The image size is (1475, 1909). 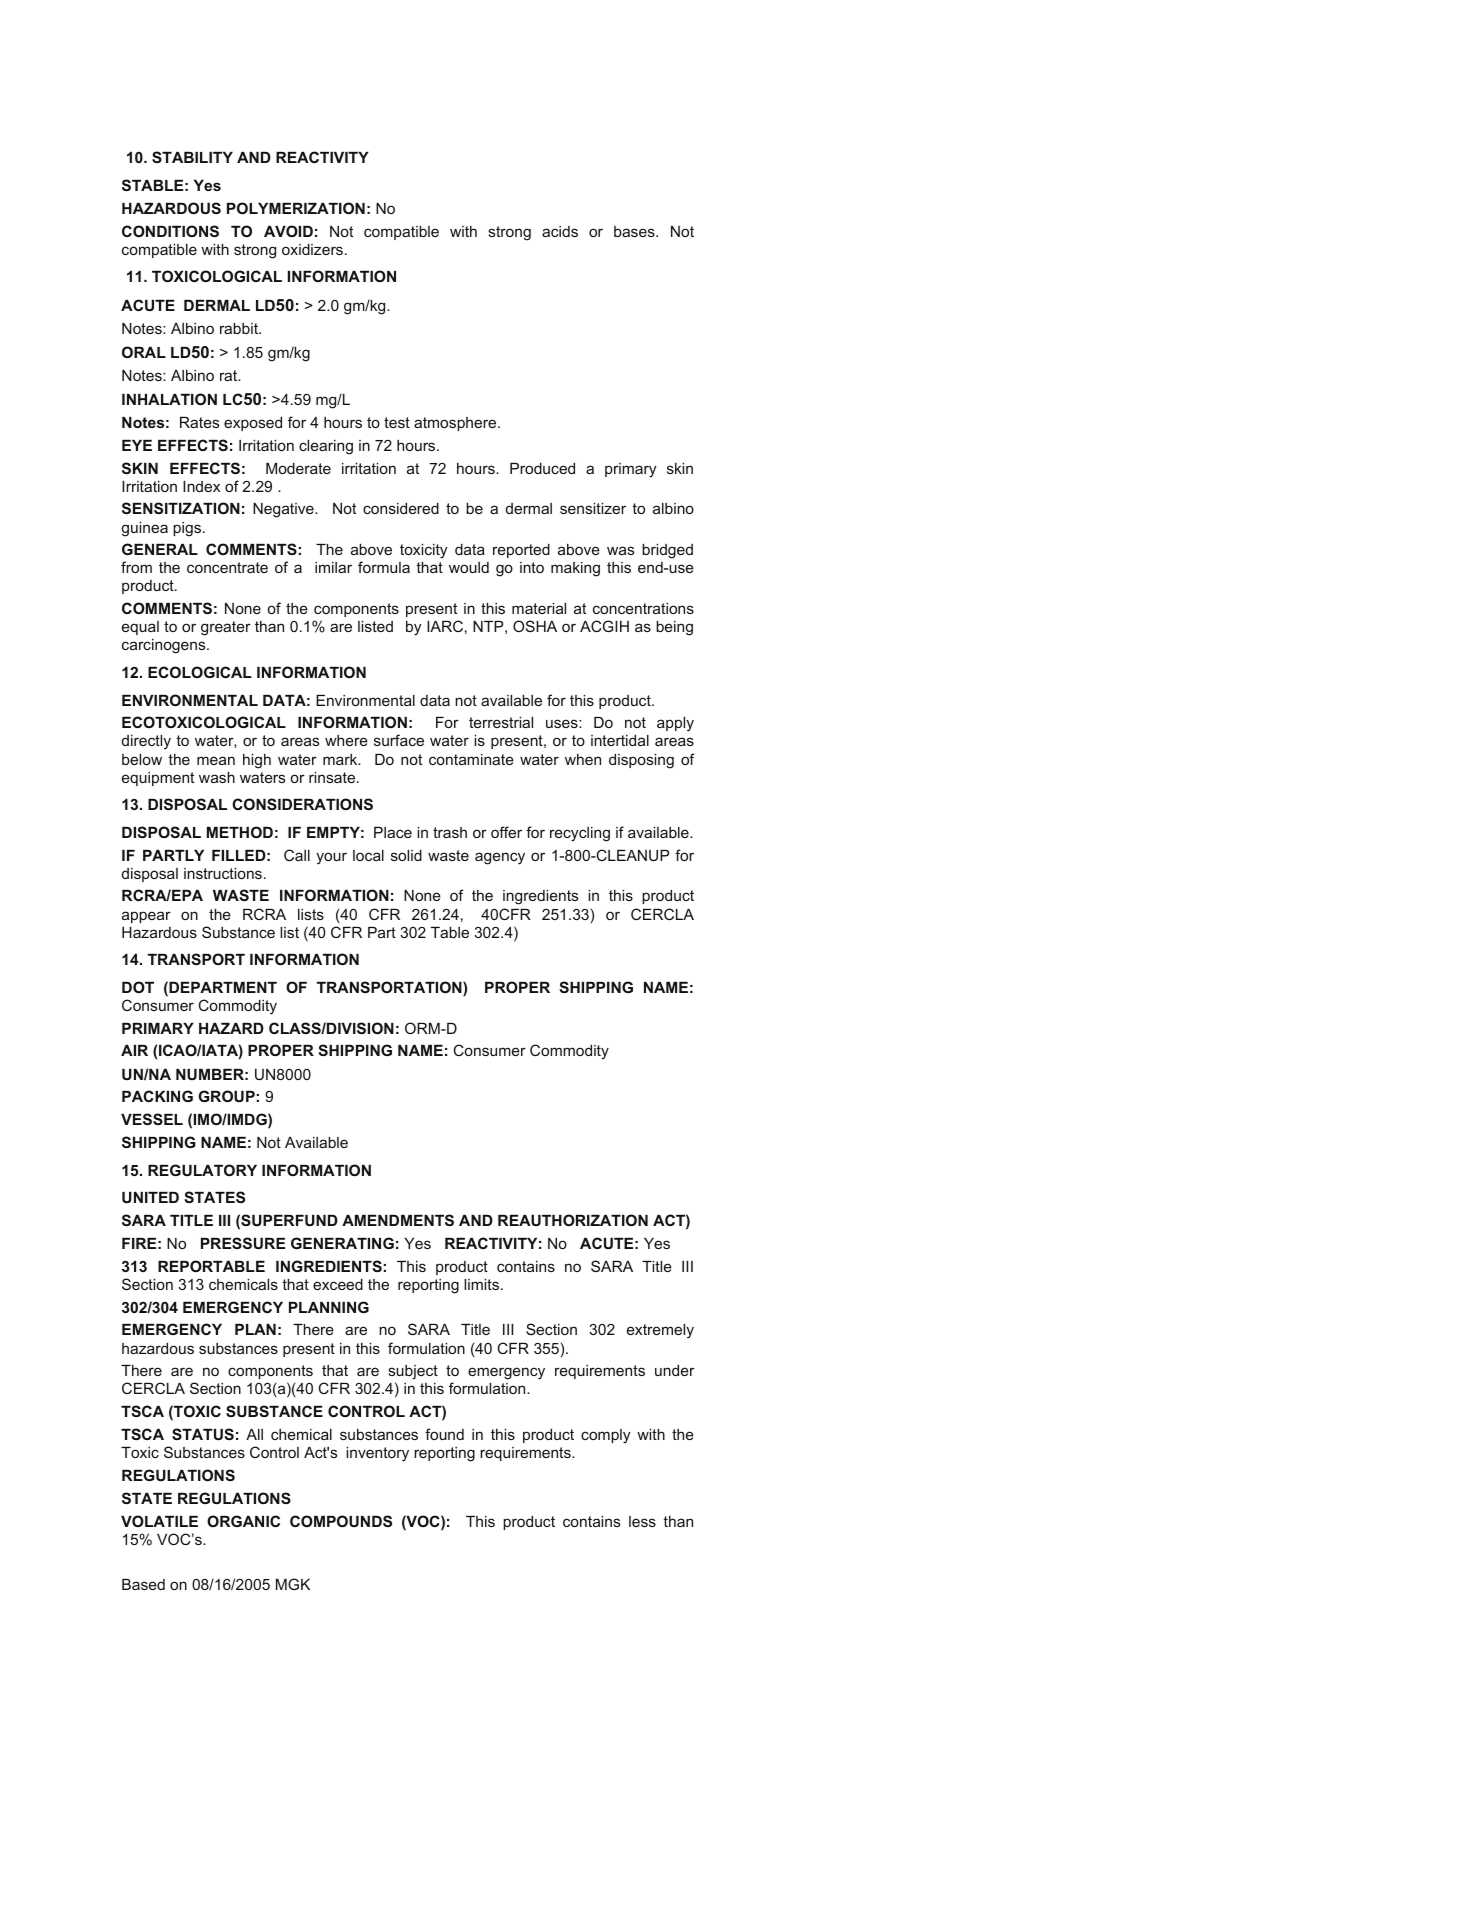 I want to click on making, so click(x=575, y=569).
